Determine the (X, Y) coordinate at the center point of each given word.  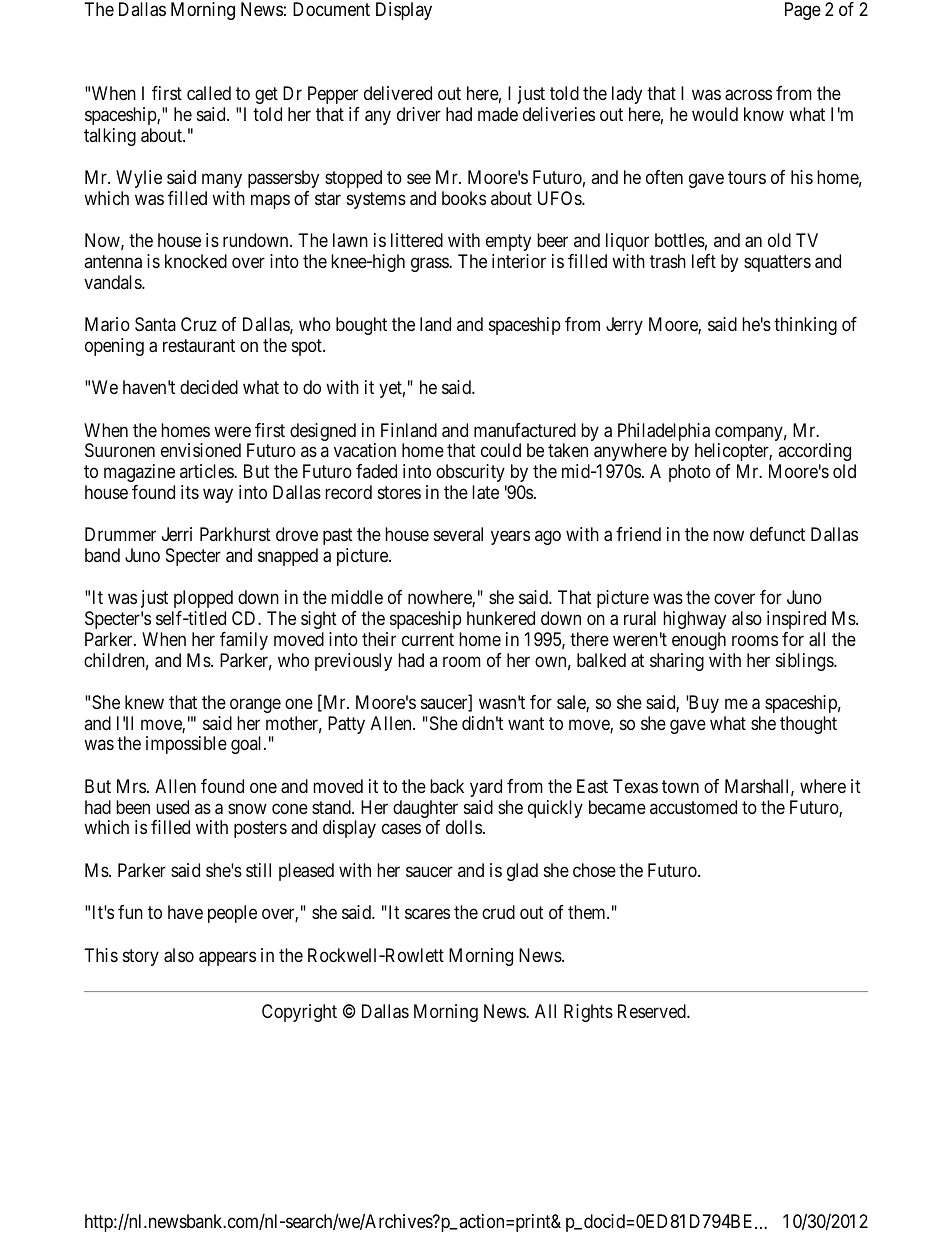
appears (227, 958)
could (501, 450)
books (464, 198)
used (172, 807)
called (209, 93)
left (704, 261)
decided (209, 387)
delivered (398, 93)
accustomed (693, 807)
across (748, 95)
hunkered (501, 618)
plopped (203, 599)
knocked (196, 261)
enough (699, 641)
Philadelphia (664, 433)
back (447, 786)
